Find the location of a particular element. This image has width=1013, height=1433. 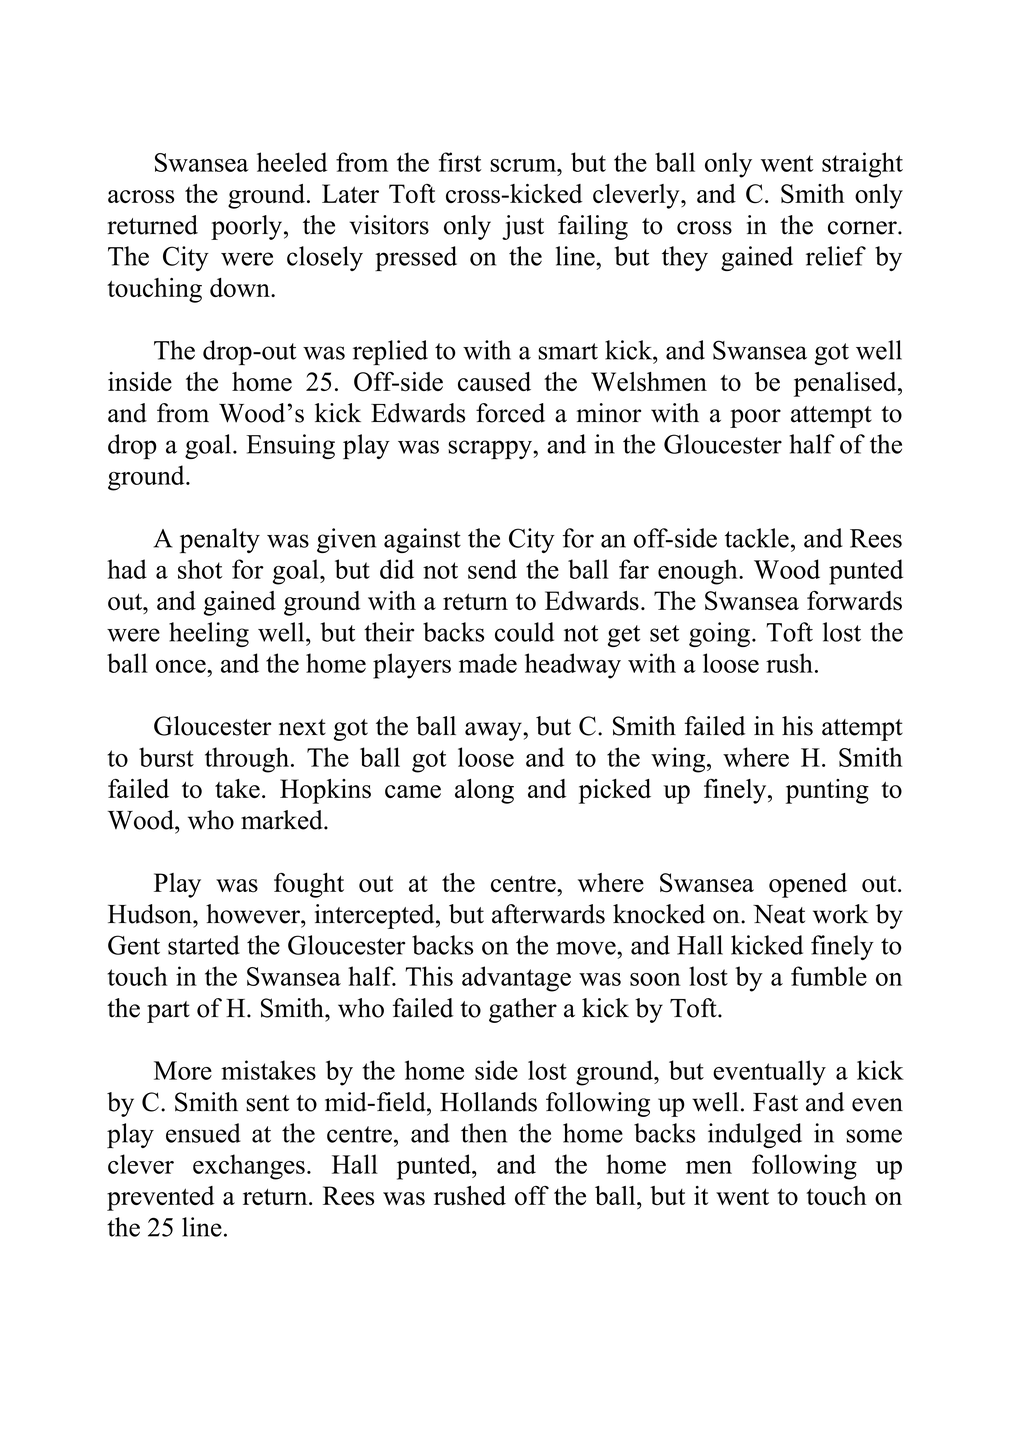

heeled is located at coordinates (292, 162).
